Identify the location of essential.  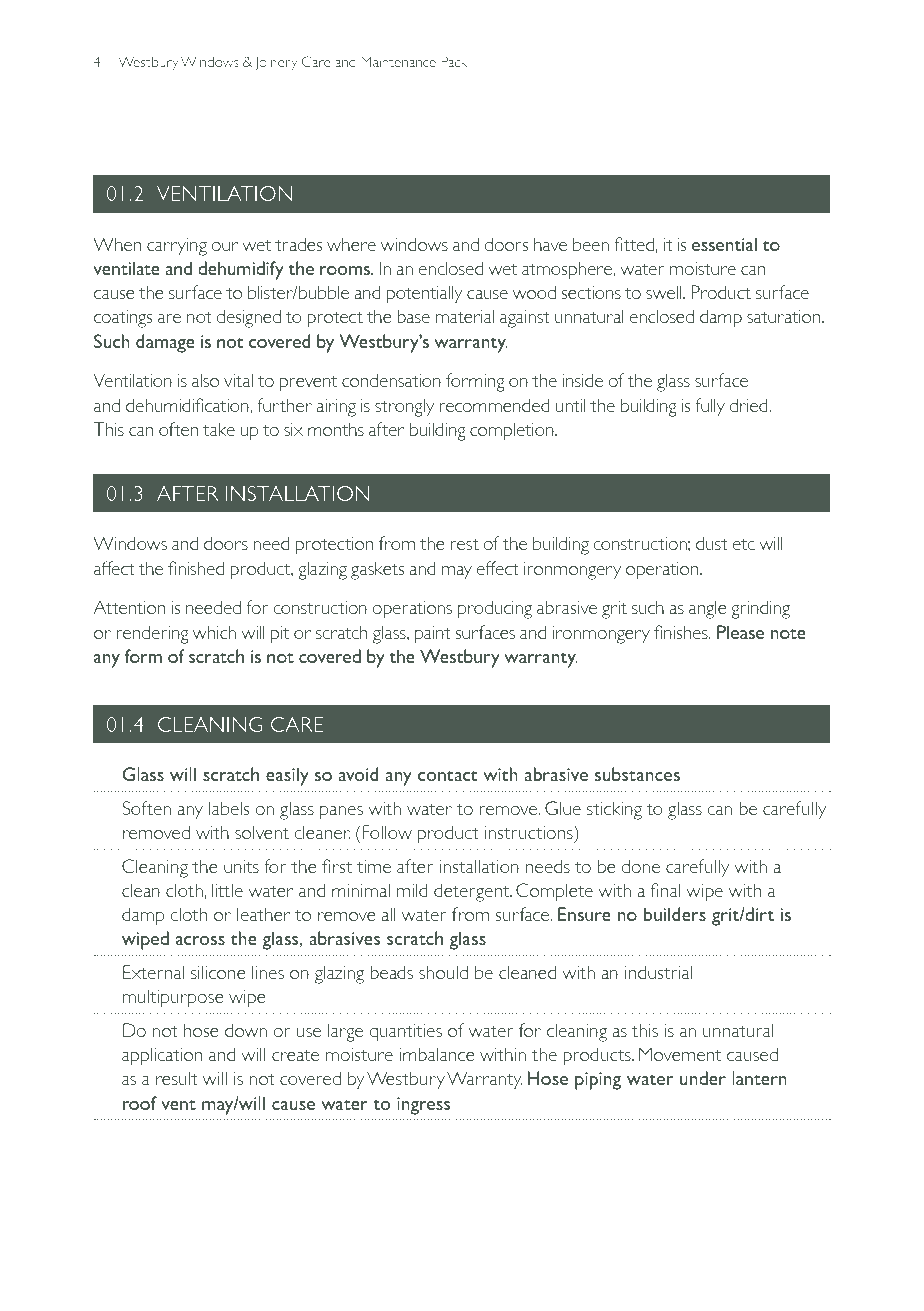
(724, 244).
